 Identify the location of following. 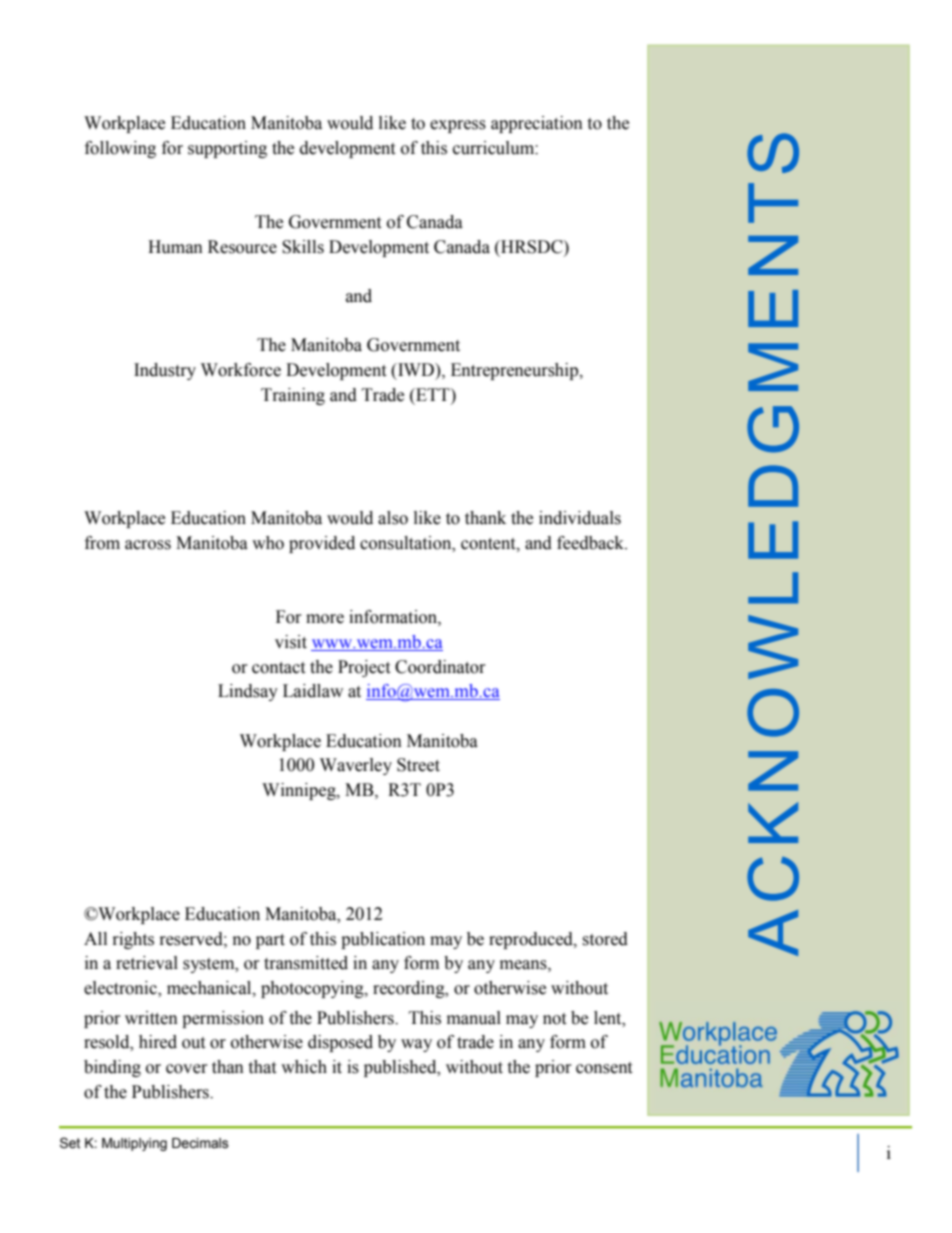
(120, 149).
